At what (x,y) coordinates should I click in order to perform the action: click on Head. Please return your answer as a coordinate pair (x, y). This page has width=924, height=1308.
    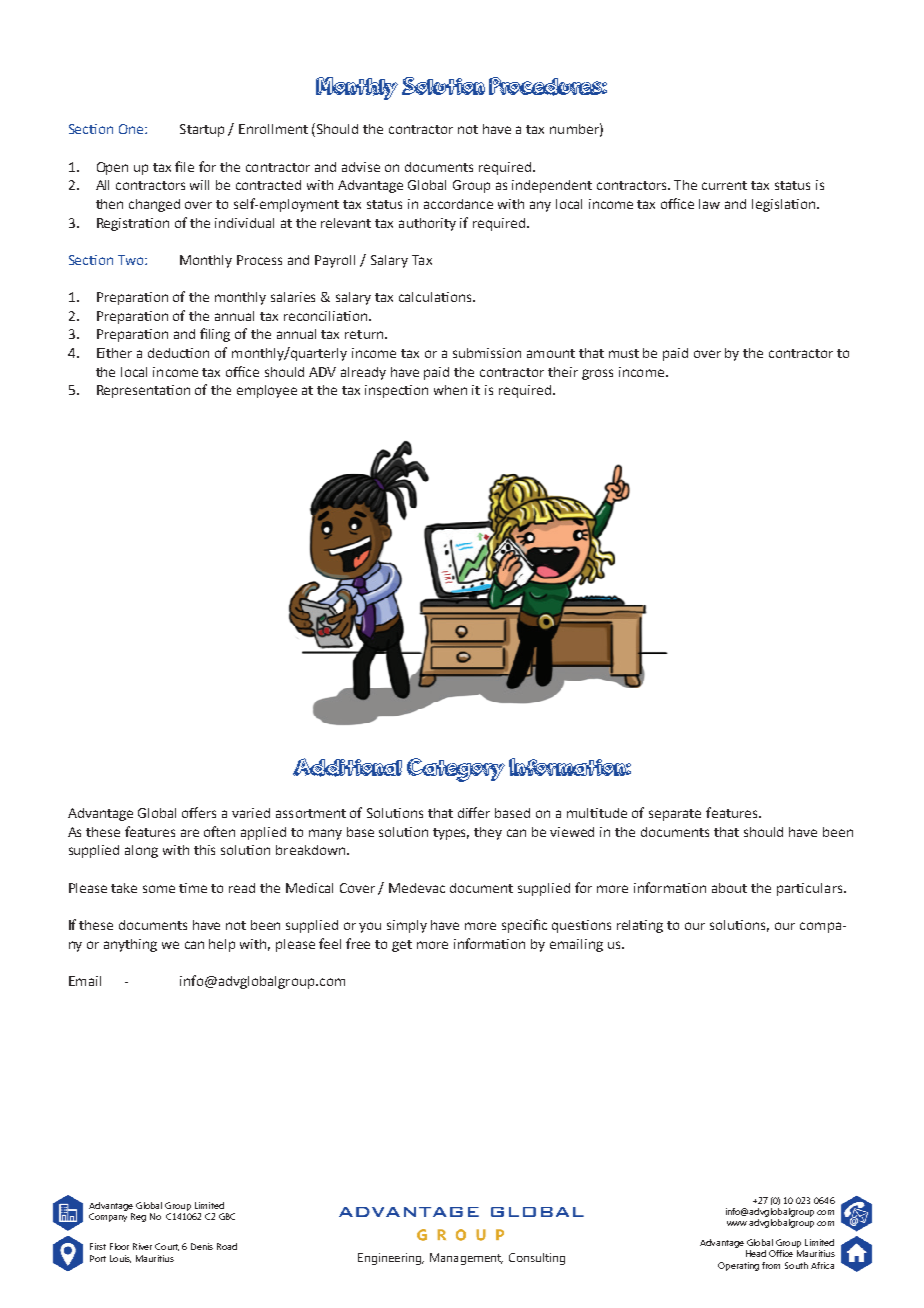
    Looking at the image, I should click on (756, 1253).
